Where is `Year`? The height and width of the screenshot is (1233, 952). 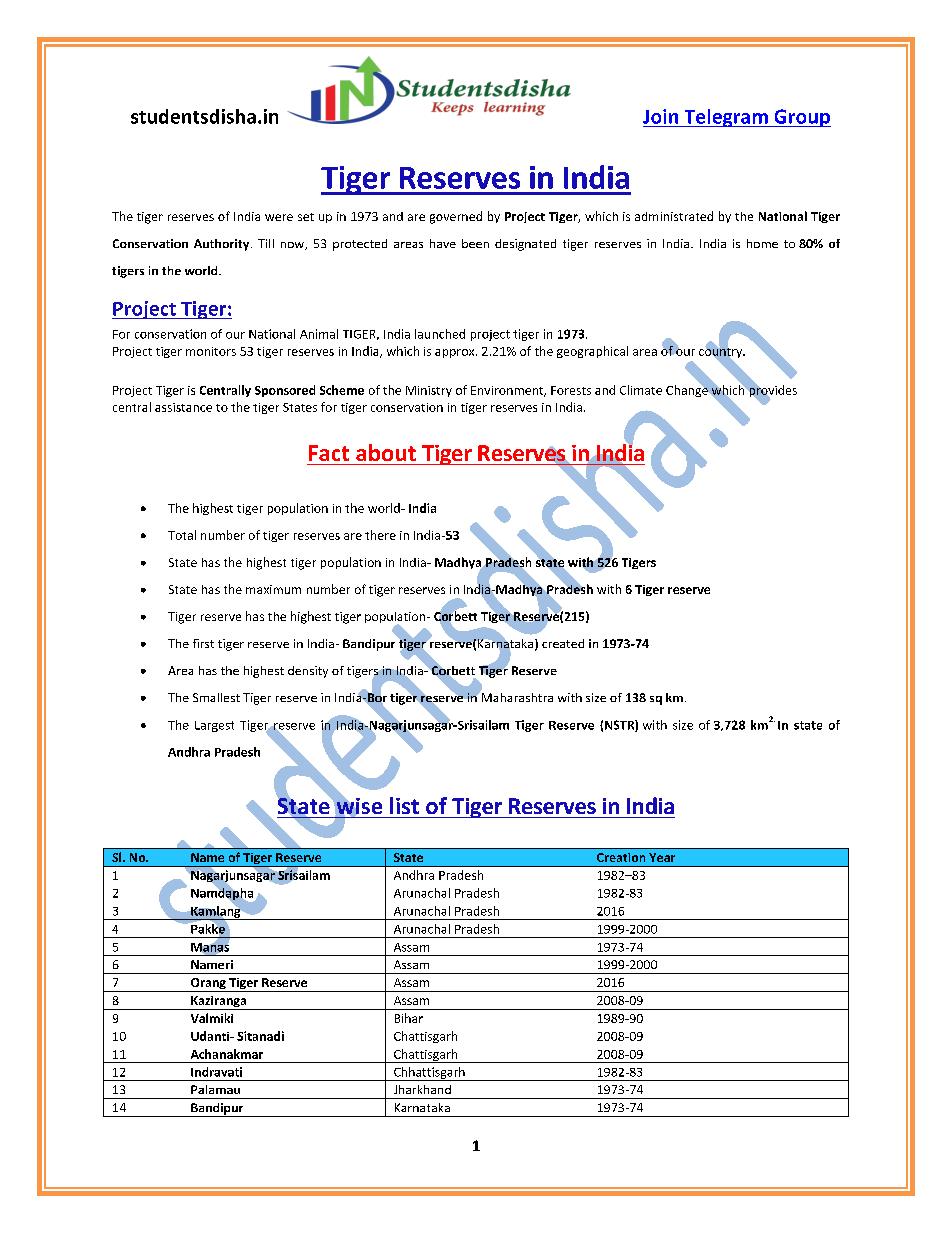
Year is located at coordinates (662, 857).
